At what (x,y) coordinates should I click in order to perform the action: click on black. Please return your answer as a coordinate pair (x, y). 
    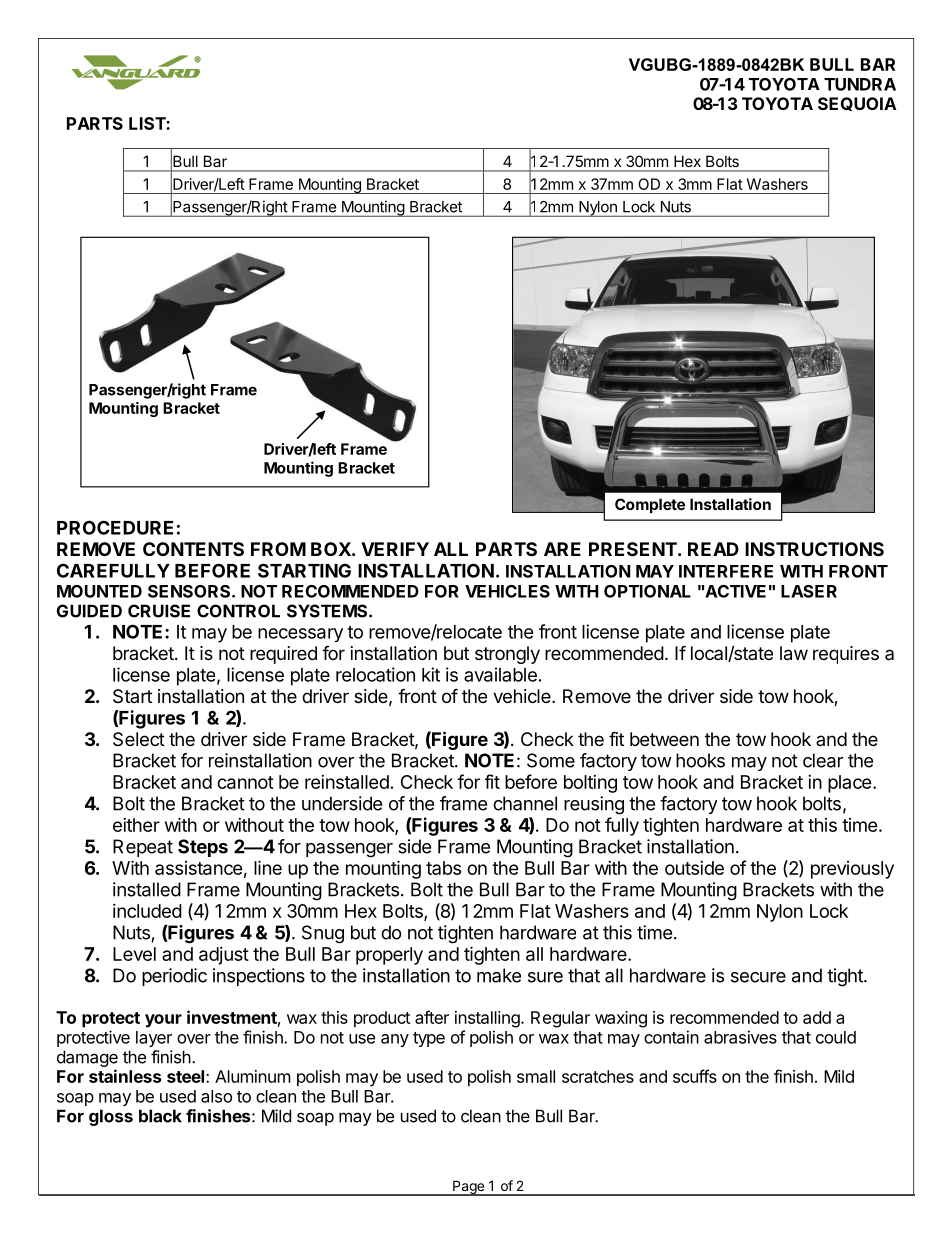
    Looking at the image, I should click on (160, 1116).
